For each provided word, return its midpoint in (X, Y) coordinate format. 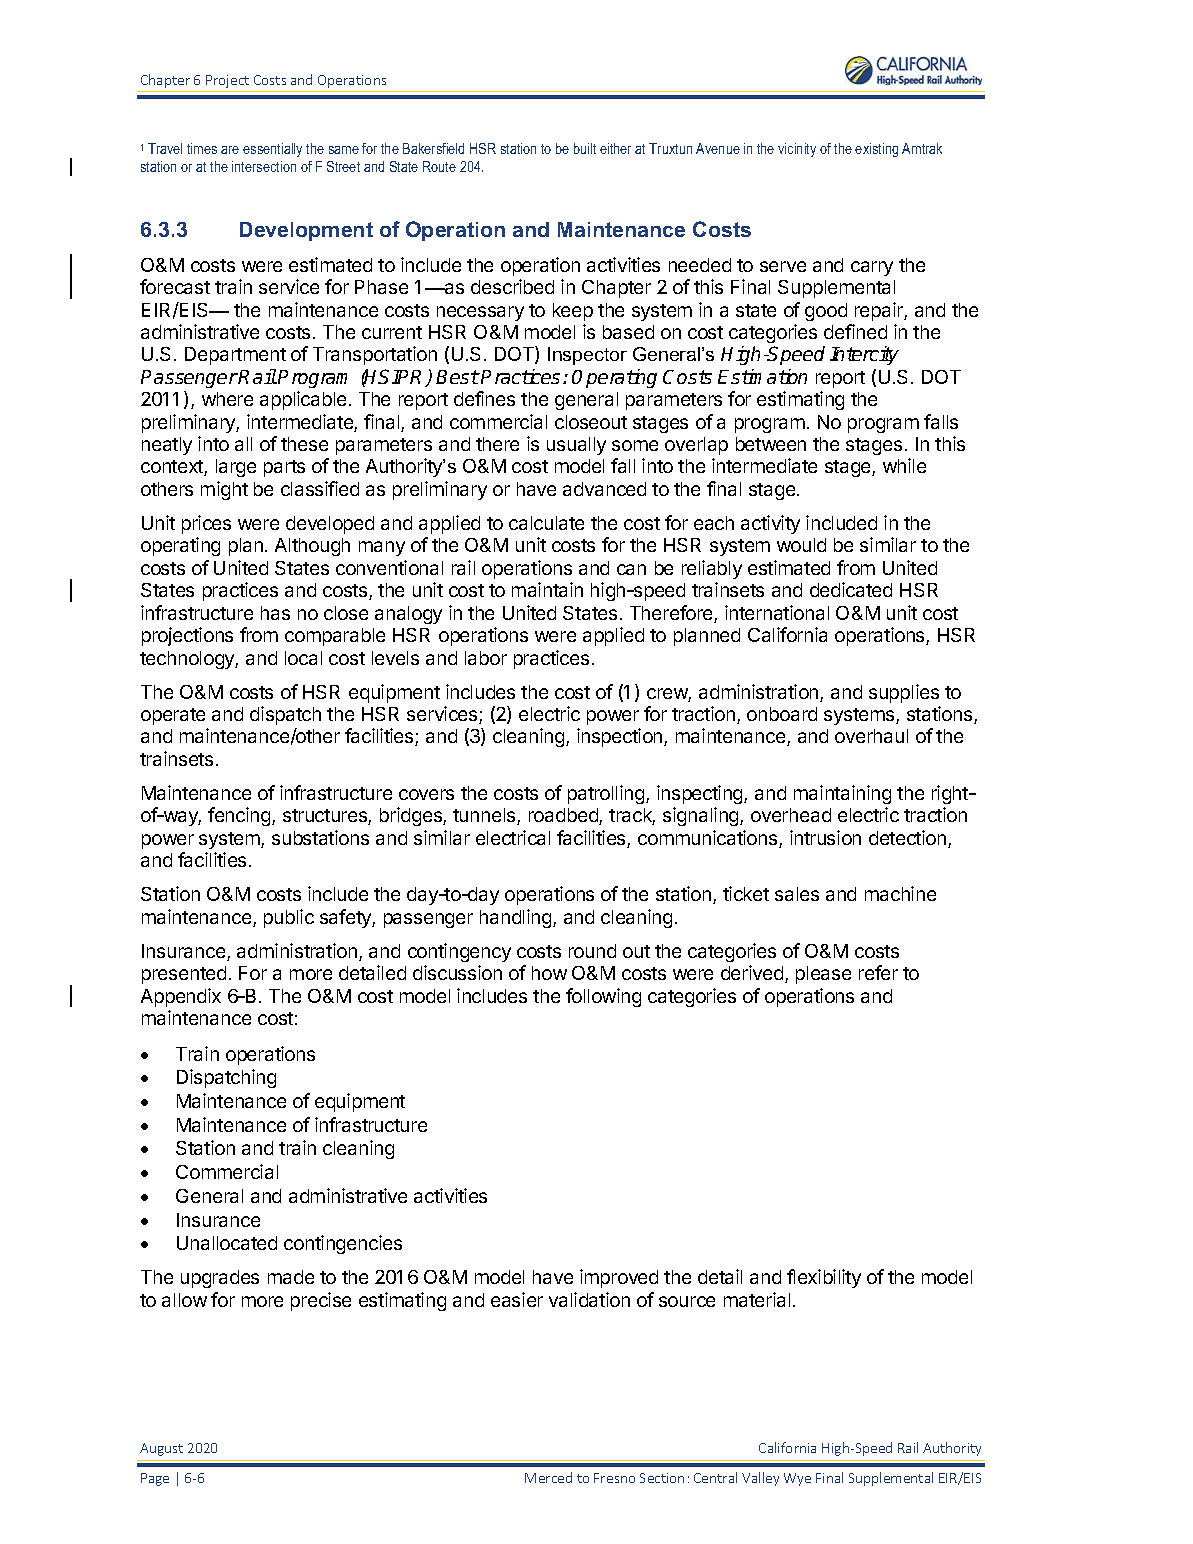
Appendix (181, 997)
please (823, 975)
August (161, 1449)
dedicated (851, 589)
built (585, 148)
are (230, 150)
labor (486, 658)
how (549, 973)
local (303, 658)
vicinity (797, 150)
